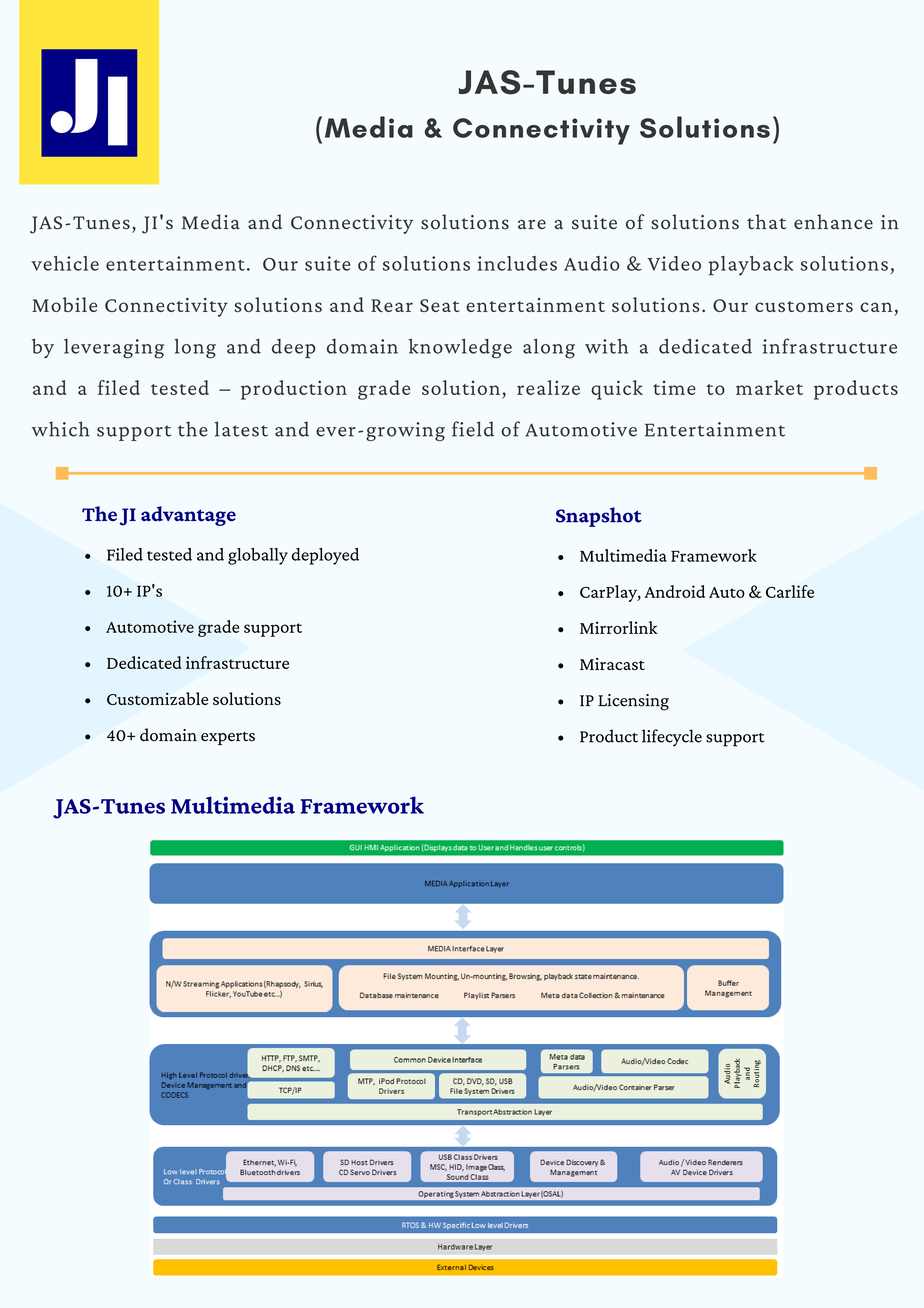  What do you see at coordinates (157, 698) in the screenshot?
I see `Customizable` at bounding box center [157, 698].
